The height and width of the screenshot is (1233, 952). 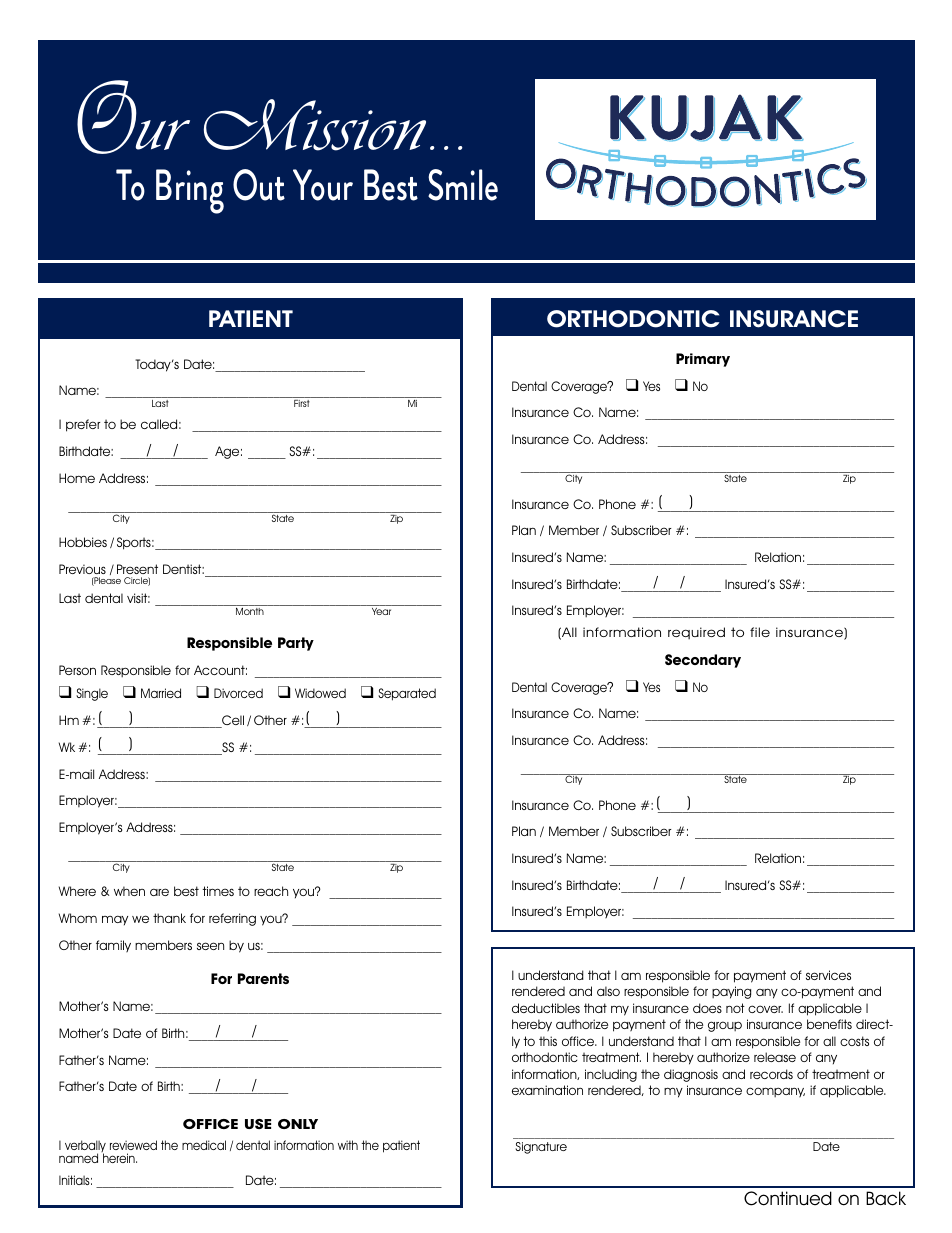 I want to click on Primary, so click(x=703, y=360).
